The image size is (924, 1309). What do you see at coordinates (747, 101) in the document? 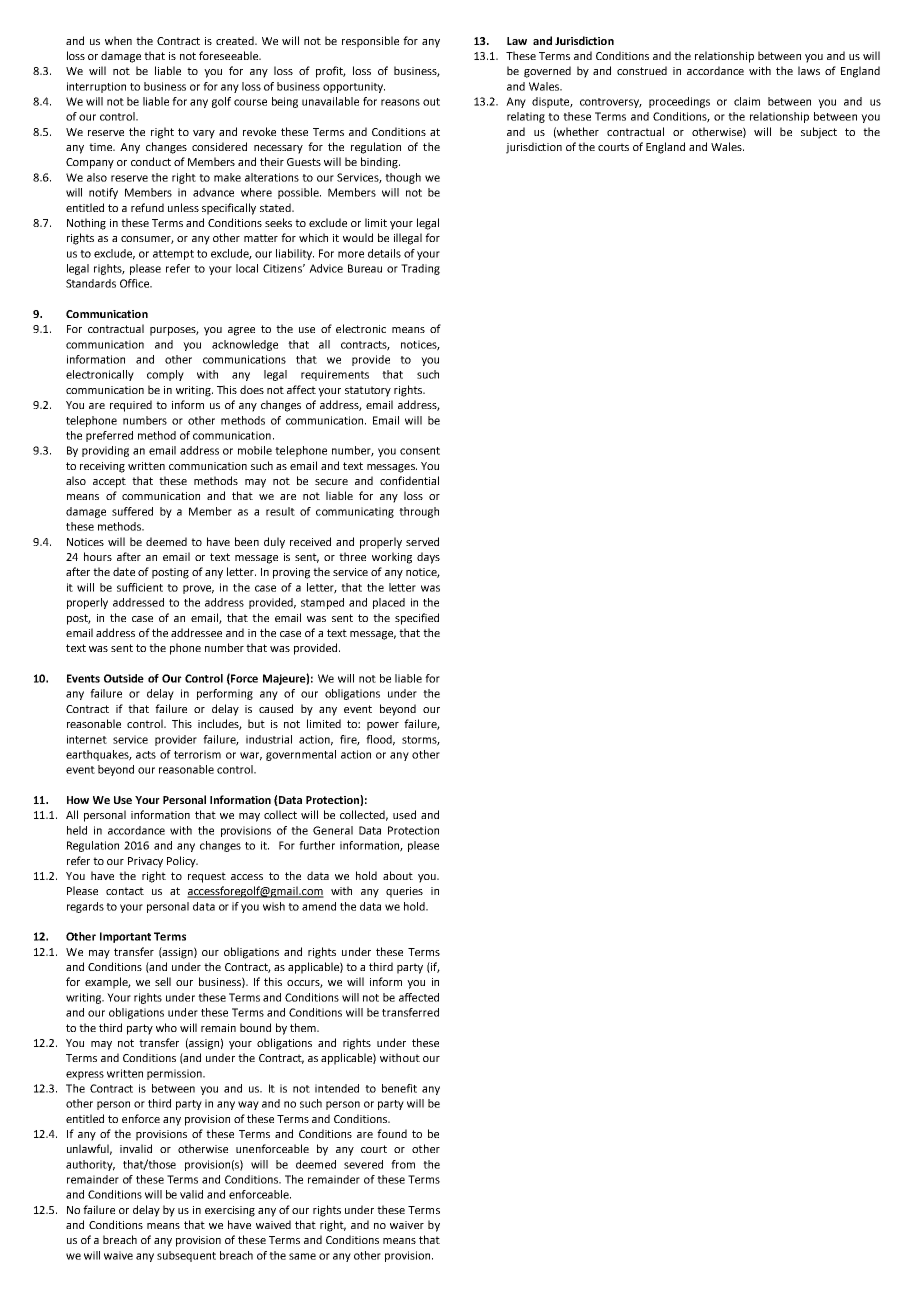
I see `claim` at bounding box center [747, 101].
